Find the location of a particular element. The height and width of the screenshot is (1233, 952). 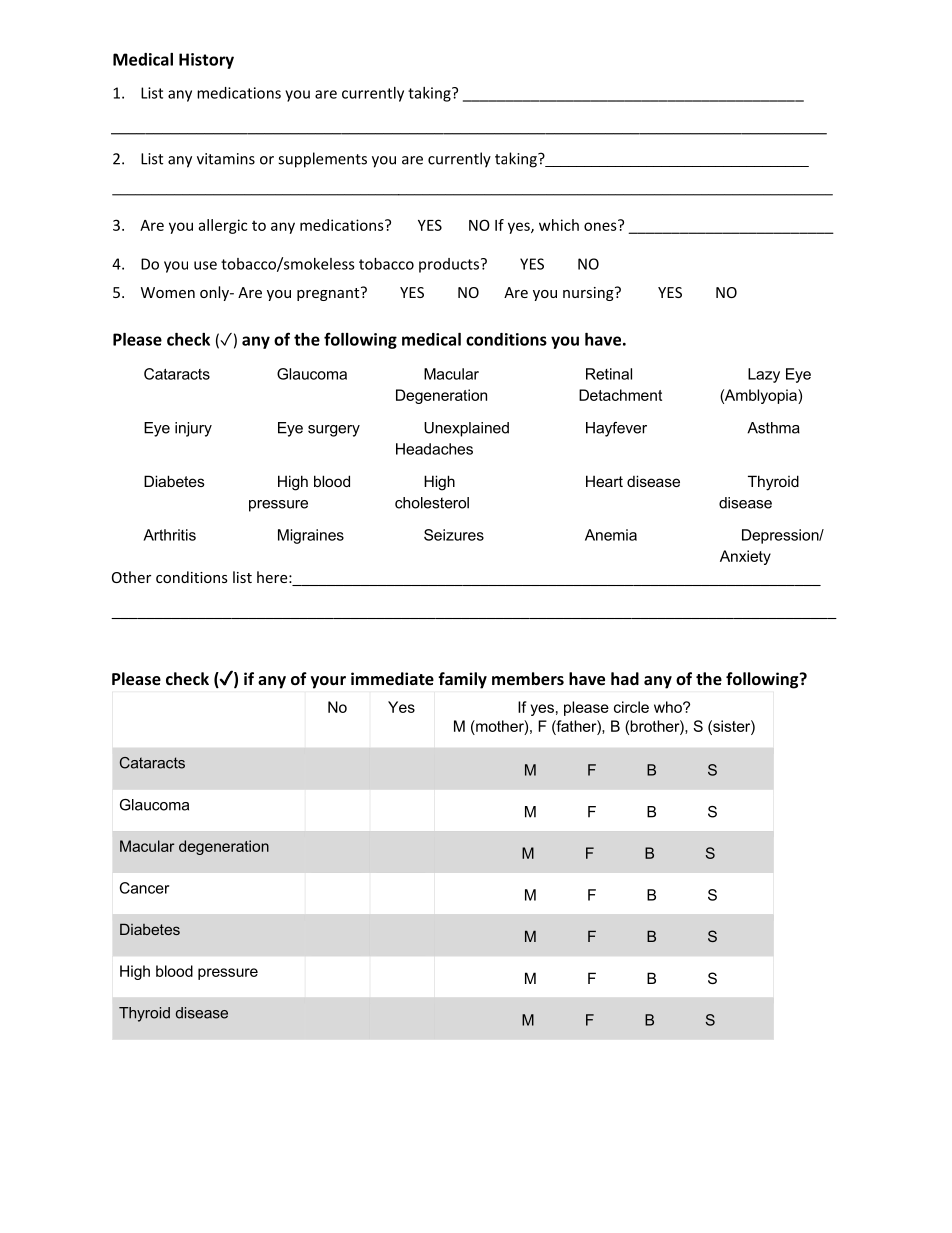

Headaches is located at coordinates (434, 449).
